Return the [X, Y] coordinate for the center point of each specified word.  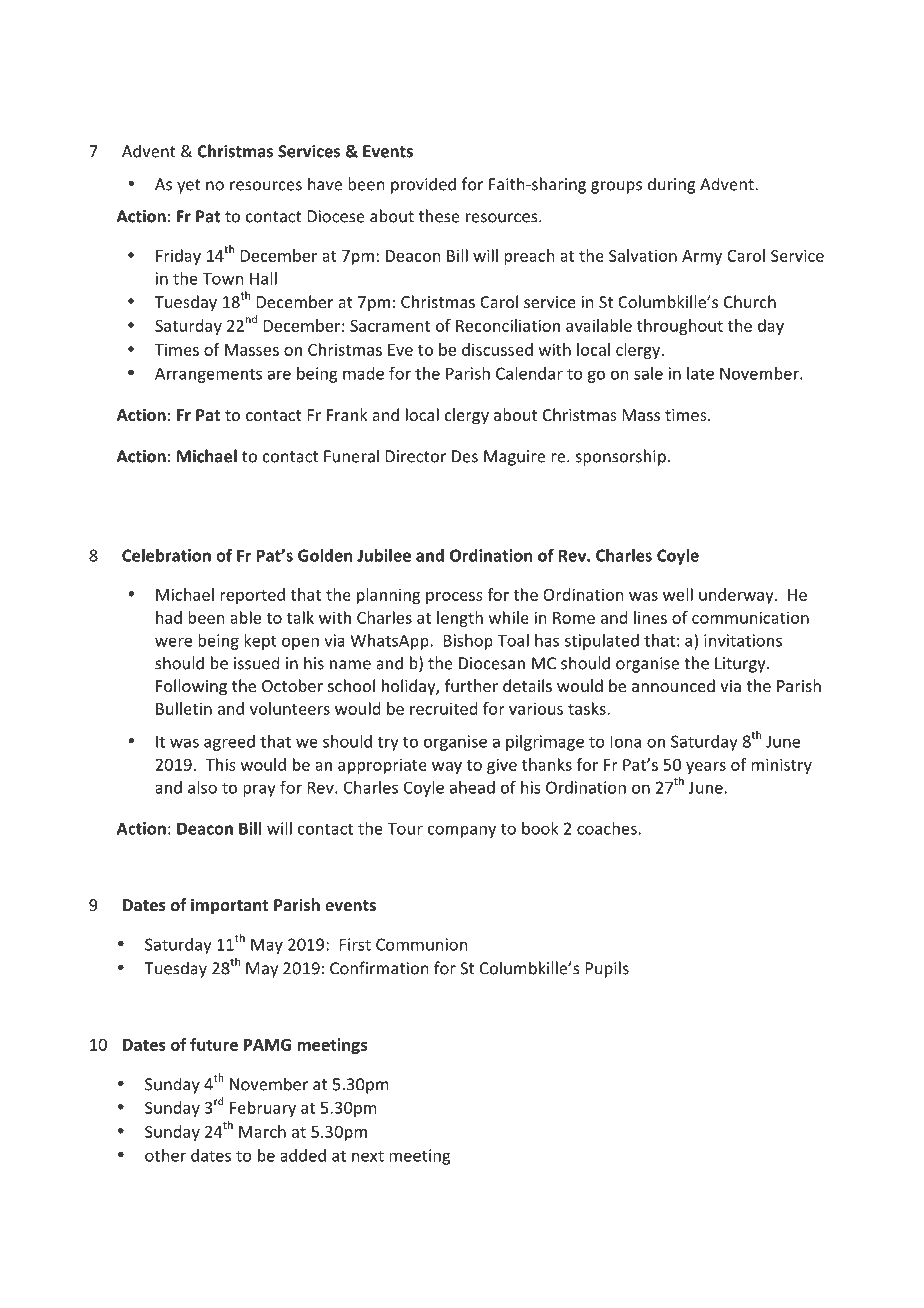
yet [189, 186]
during [671, 185]
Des [465, 456]
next [368, 1156]
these [439, 216]
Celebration [166, 555]
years [706, 768]
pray [259, 790]
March [262, 1131]
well [678, 594]
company [462, 831]
